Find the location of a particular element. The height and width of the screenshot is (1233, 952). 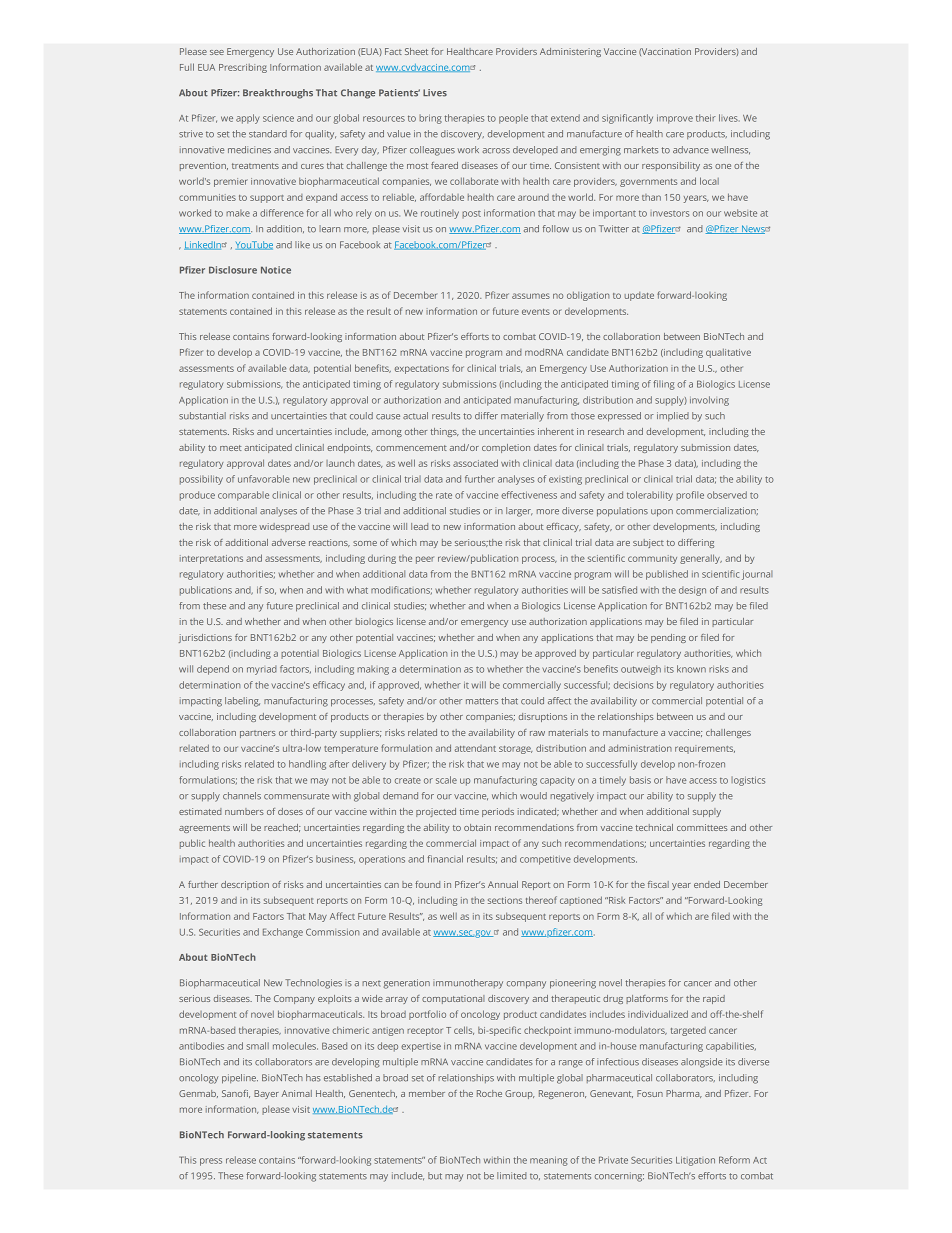

channels is located at coordinates (242, 796).
